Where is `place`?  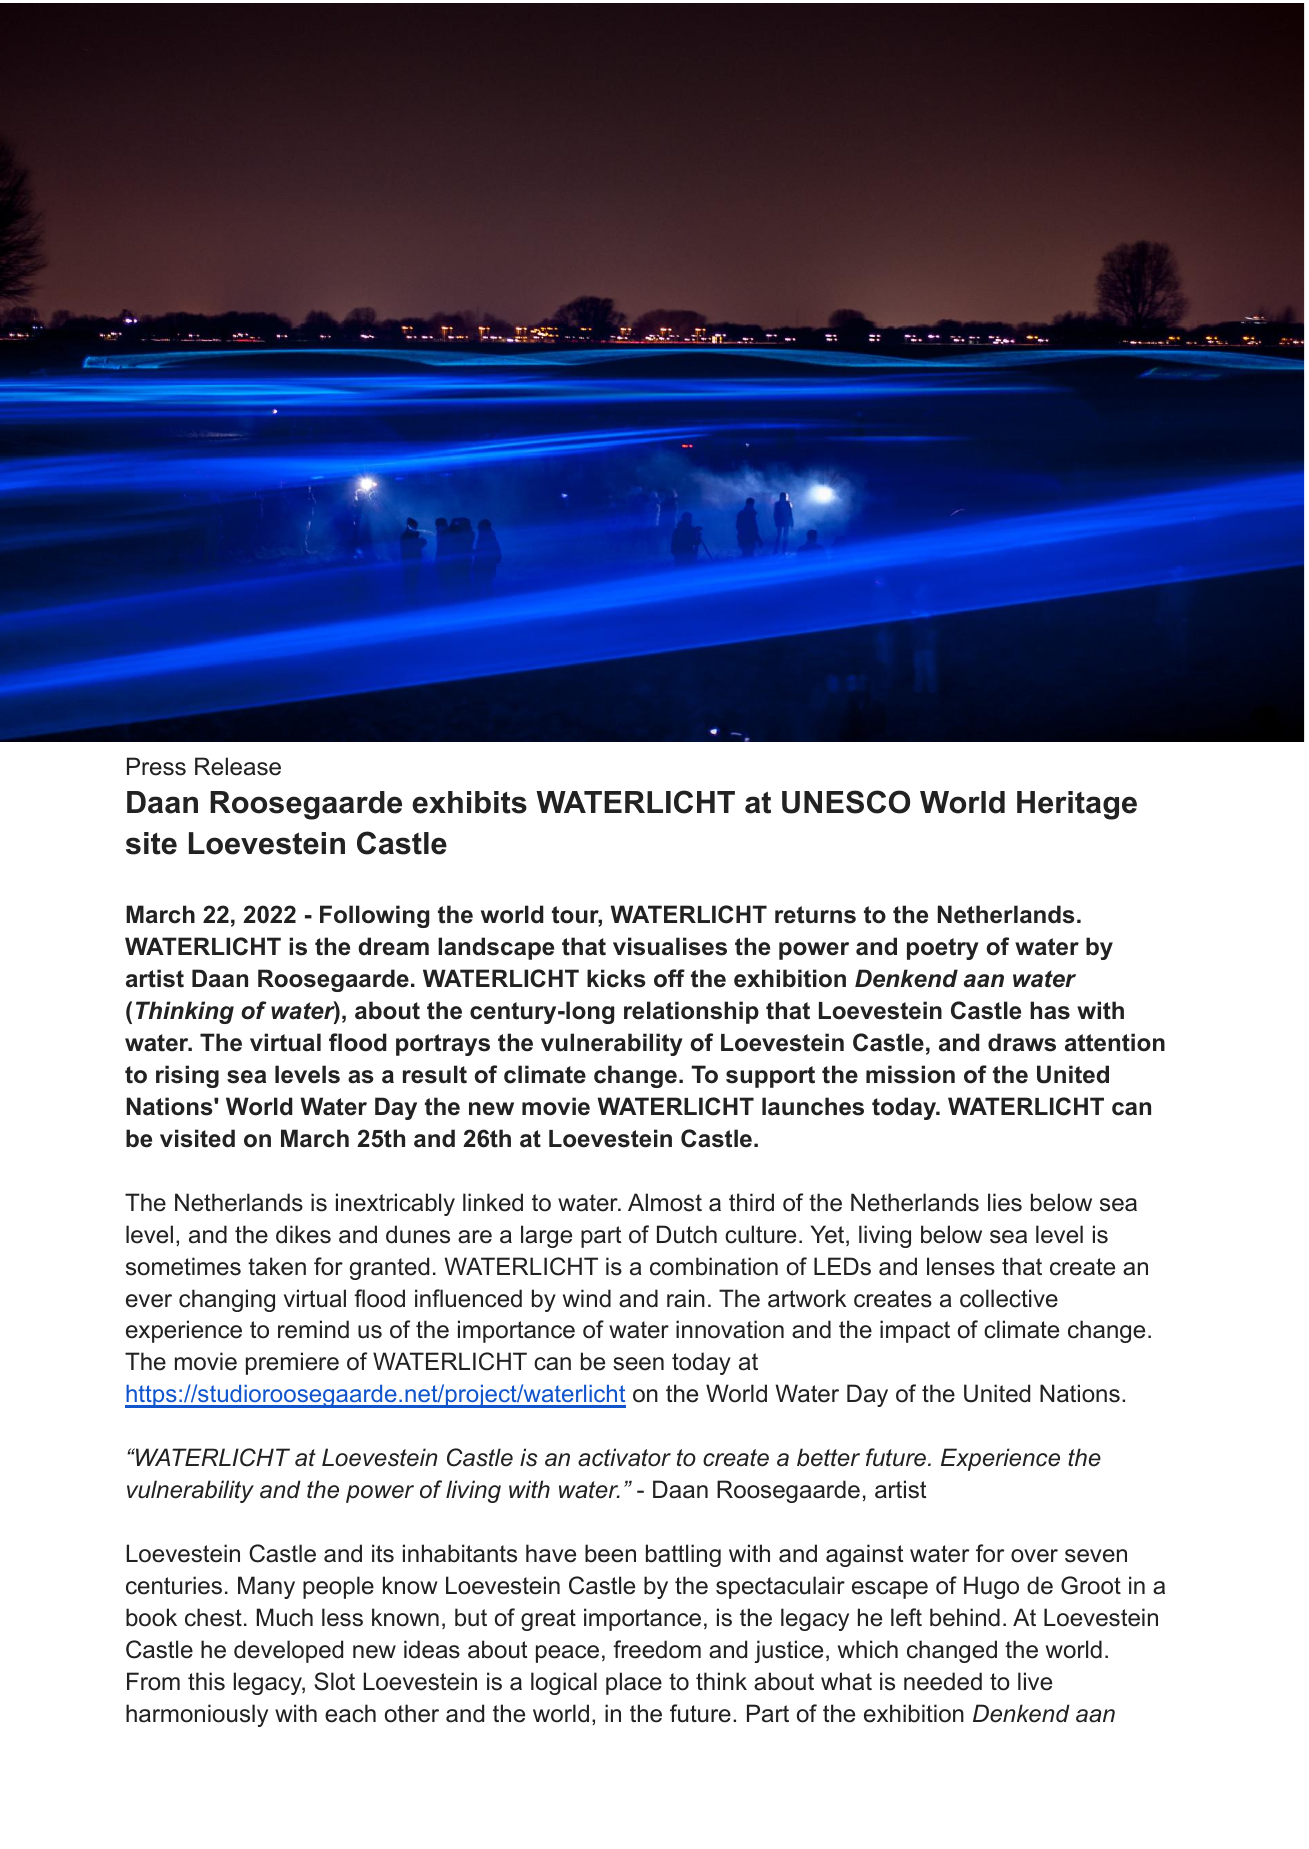
place is located at coordinates (634, 1683).
